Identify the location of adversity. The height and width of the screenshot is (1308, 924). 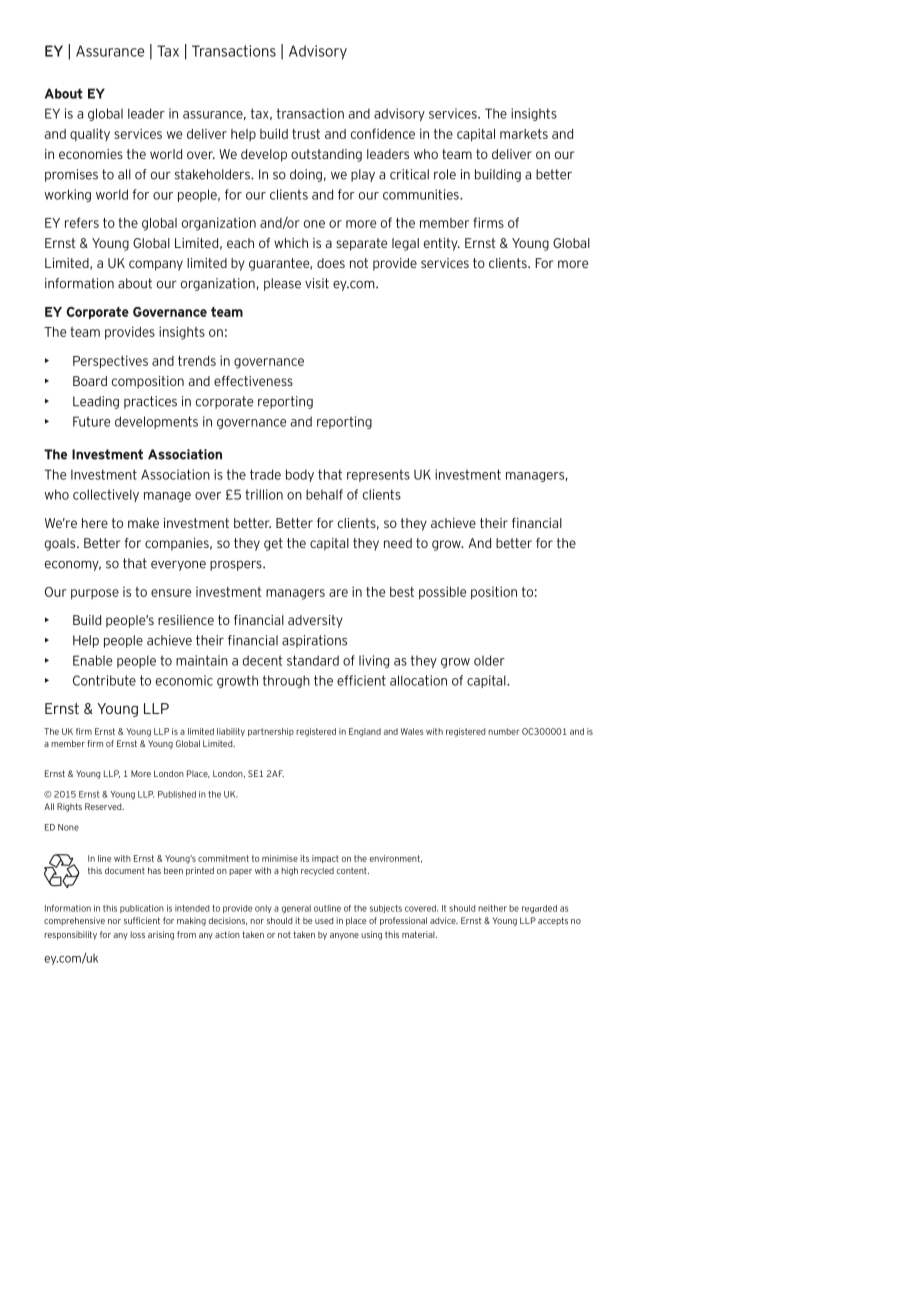
(315, 621).
